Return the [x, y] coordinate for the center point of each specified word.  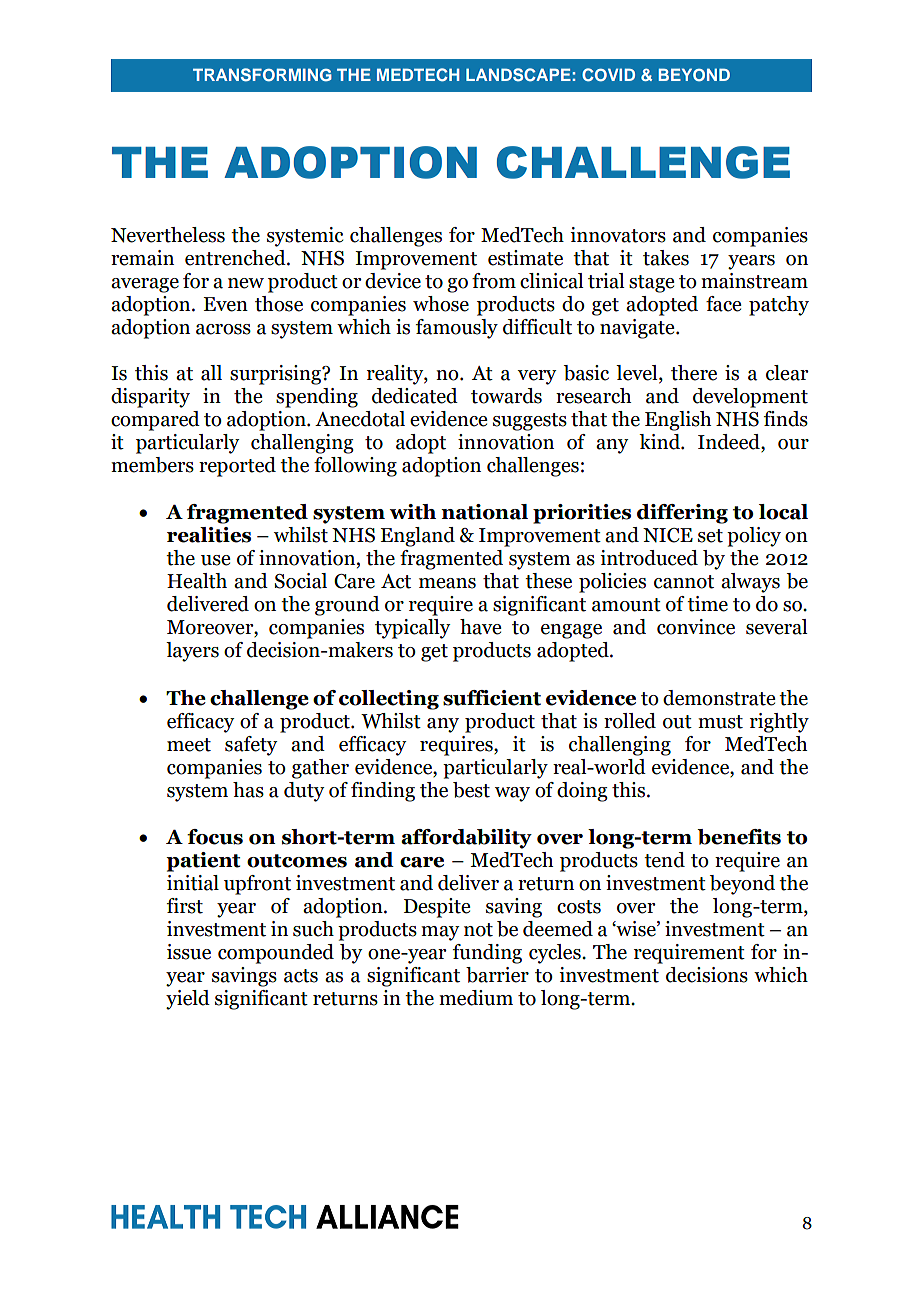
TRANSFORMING [262, 75]
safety [251, 746]
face [723, 304]
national [484, 512]
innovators [618, 235]
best [471, 790]
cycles [556, 954]
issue [189, 952]
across [223, 329]
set [710, 536]
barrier [497, 975]
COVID [608, 75]
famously [457, 329]
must [720, 722]
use [215, 560]
